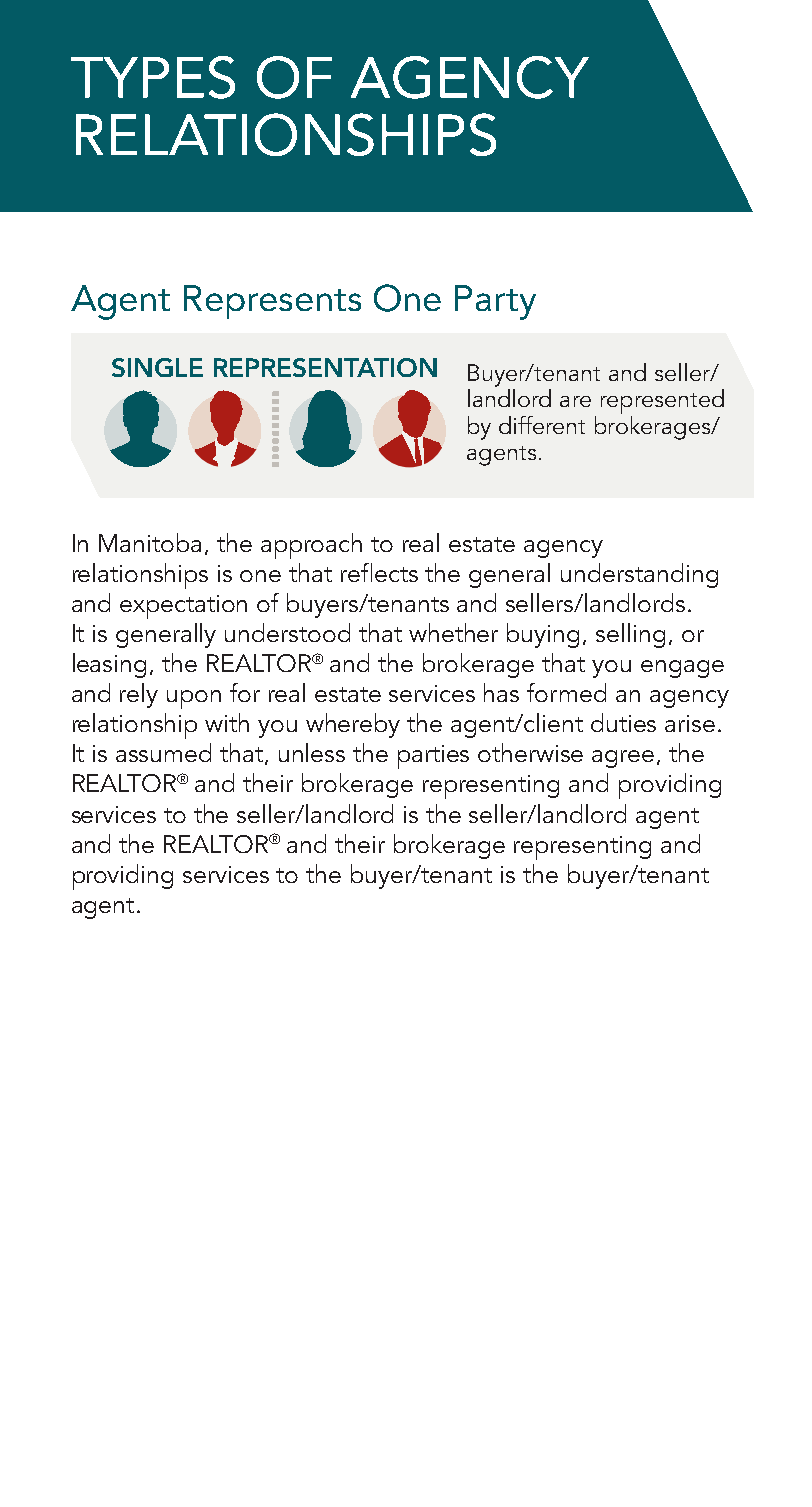  What do you see at coordinates (150, 542) in the screenshot?
I see `Manitoba` at bounding box center [150, 542].
